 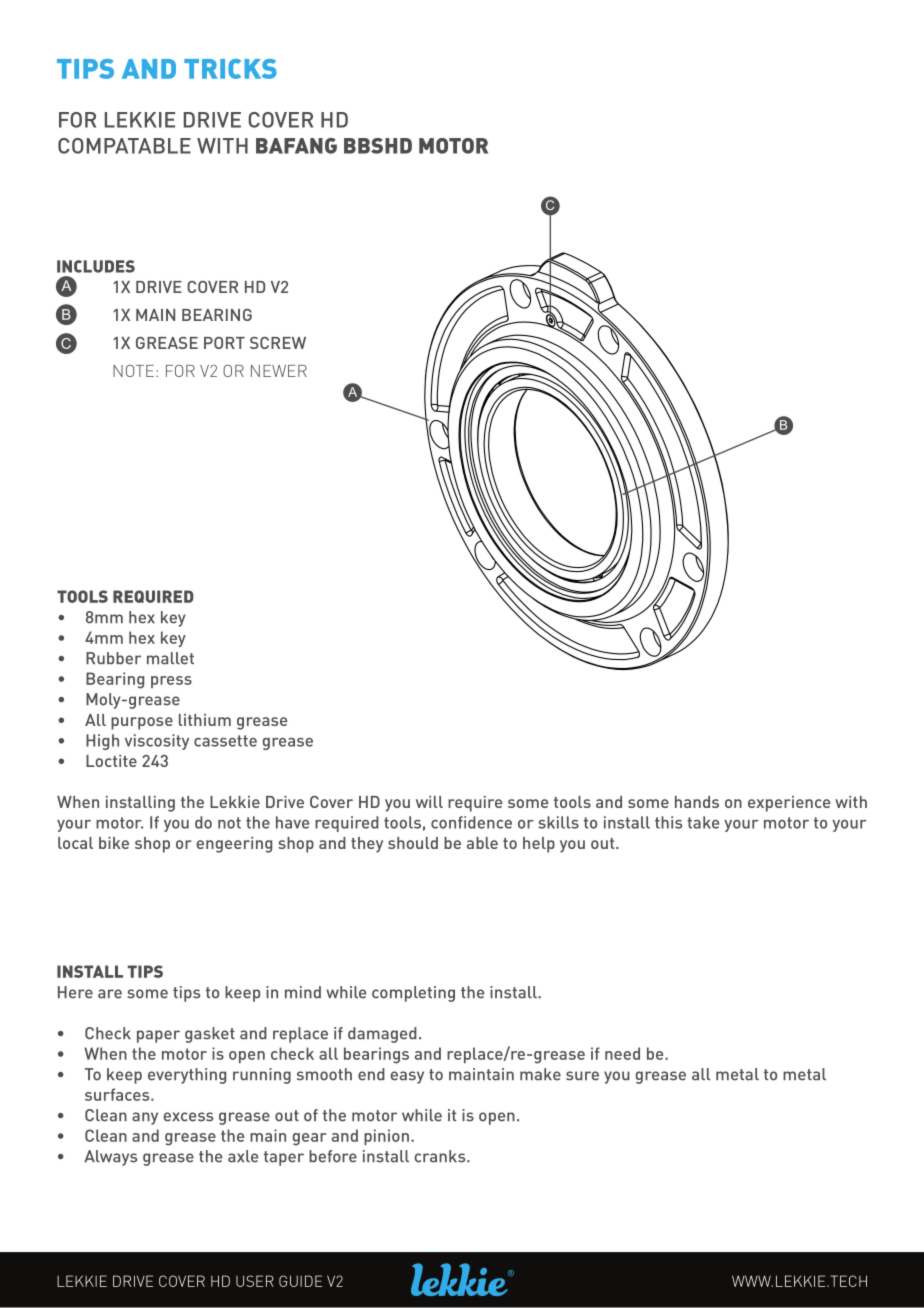 What do you see at coordinates (230, 69) in the document?
I see `TRICKS` at bounding box center [230, 69].
